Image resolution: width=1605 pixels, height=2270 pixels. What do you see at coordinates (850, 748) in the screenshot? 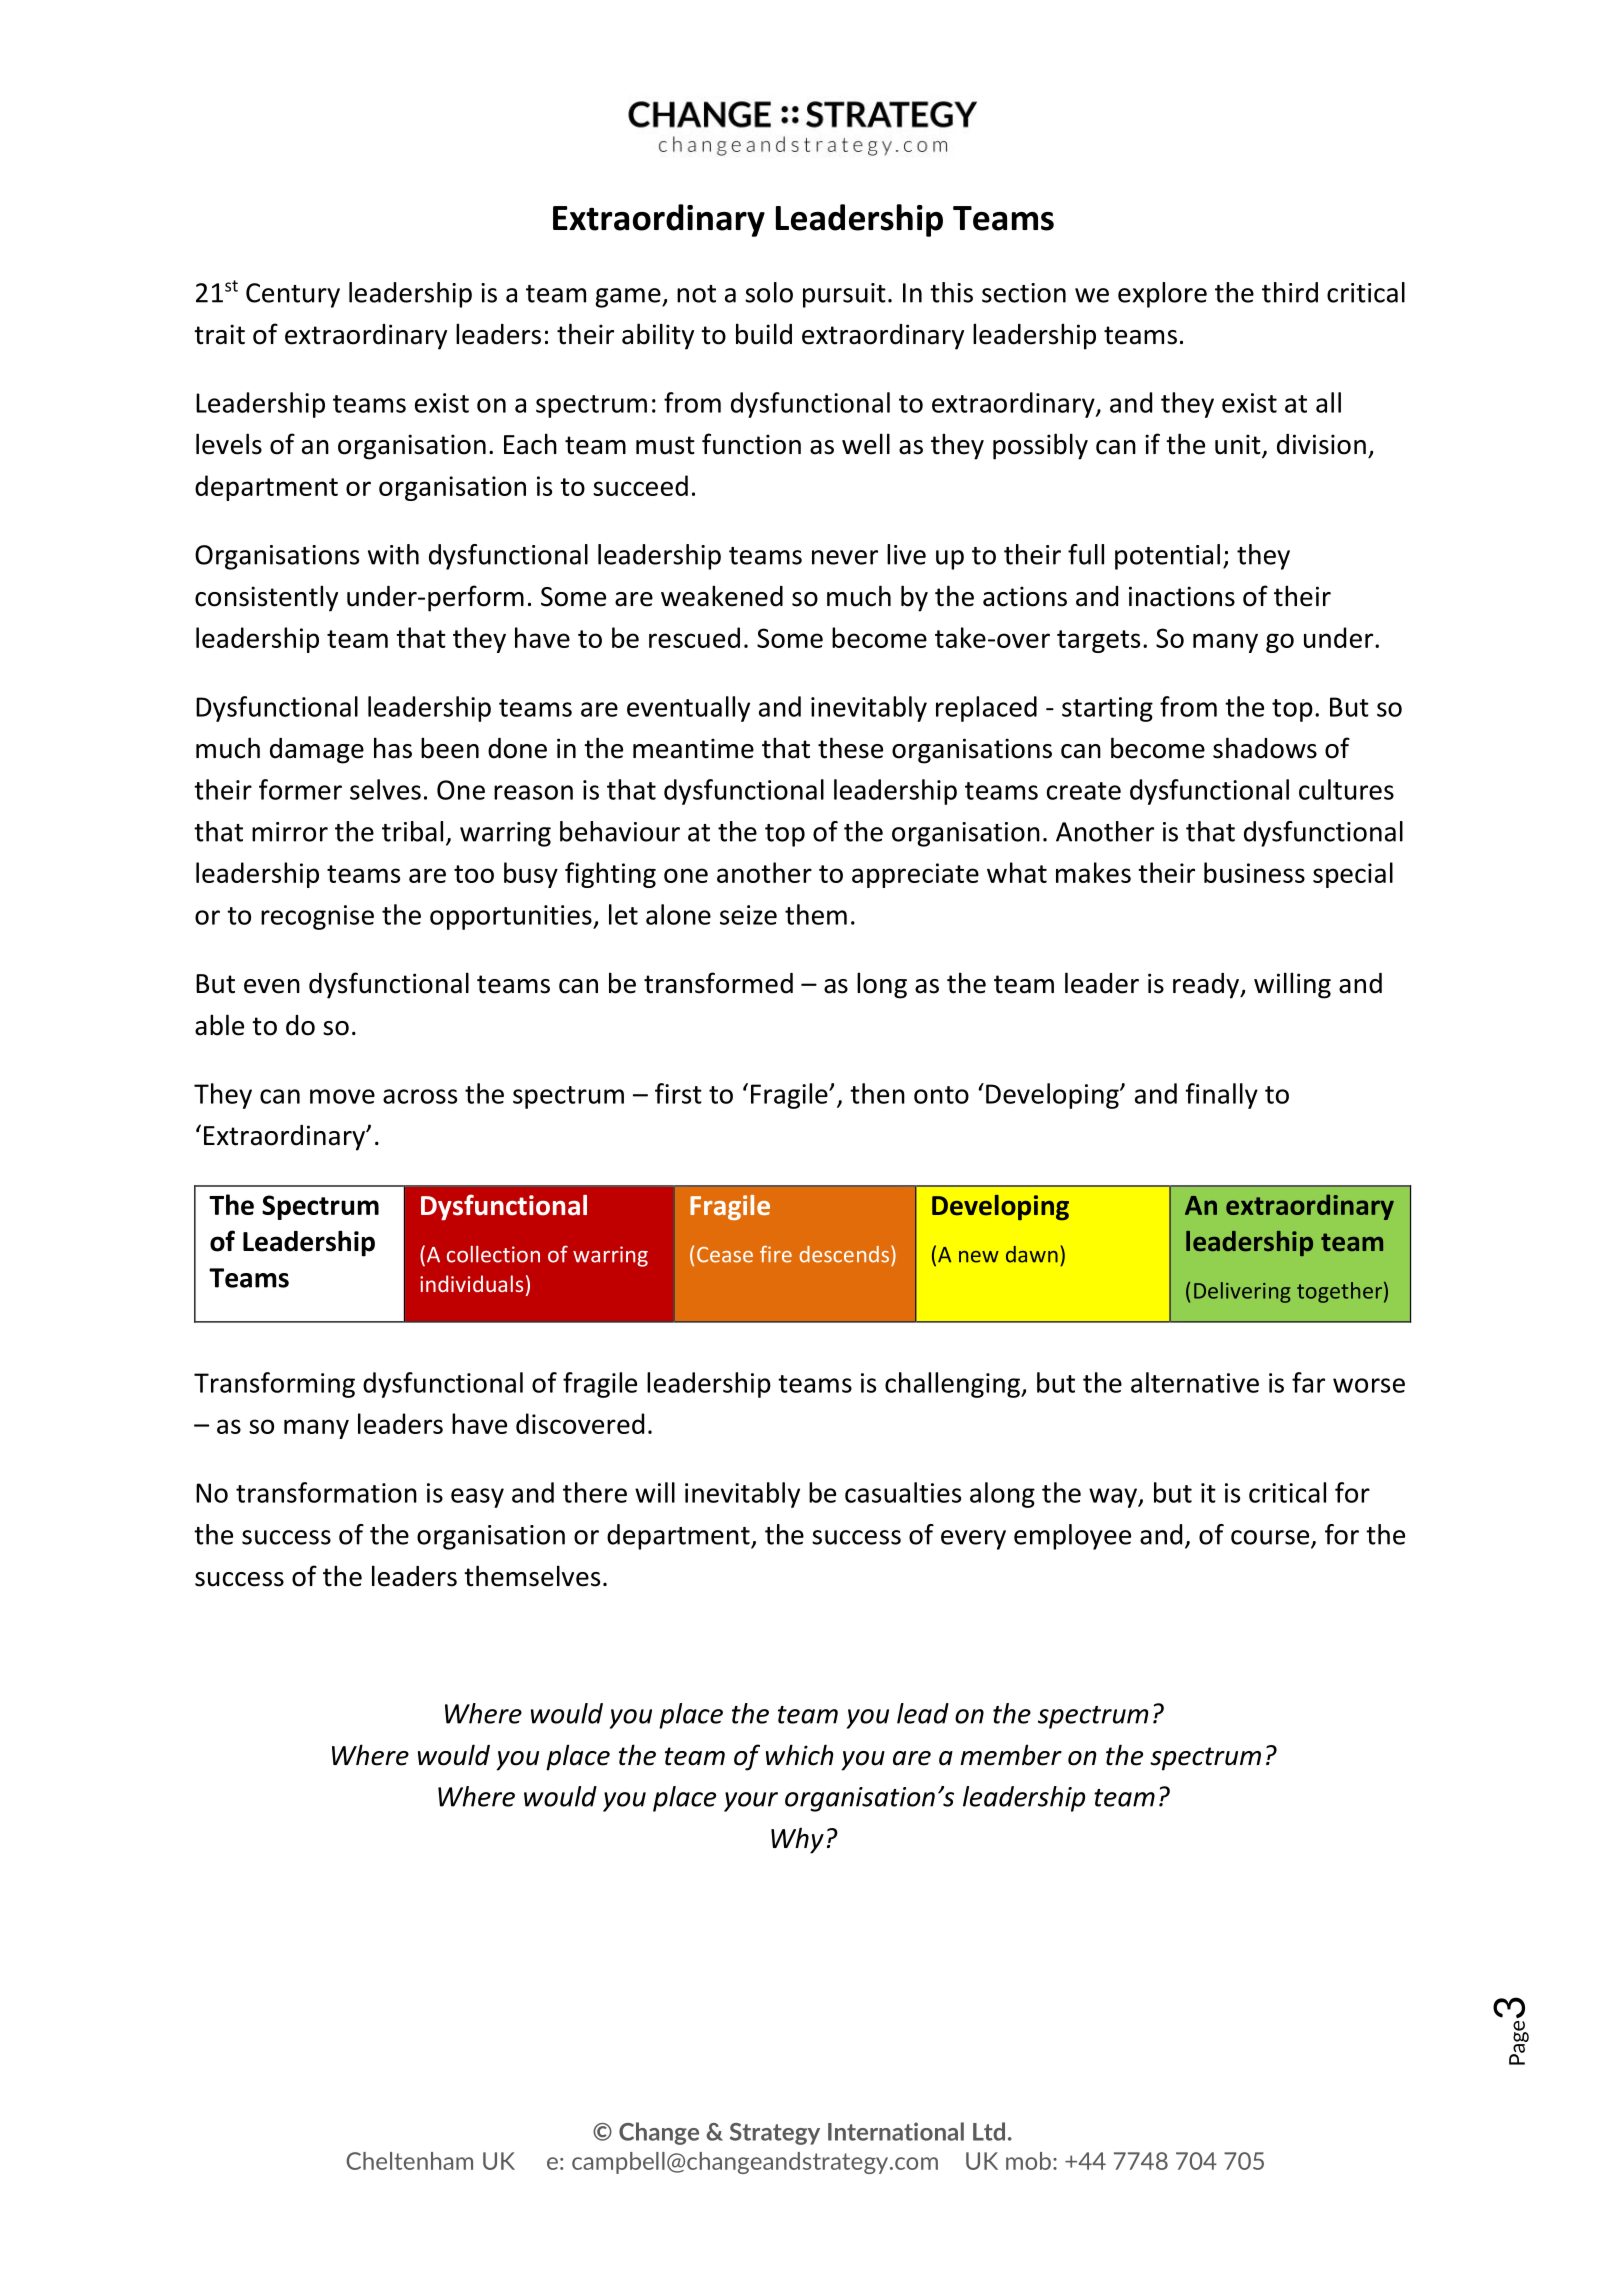
I see `these` at bounding box center [850, 748].
